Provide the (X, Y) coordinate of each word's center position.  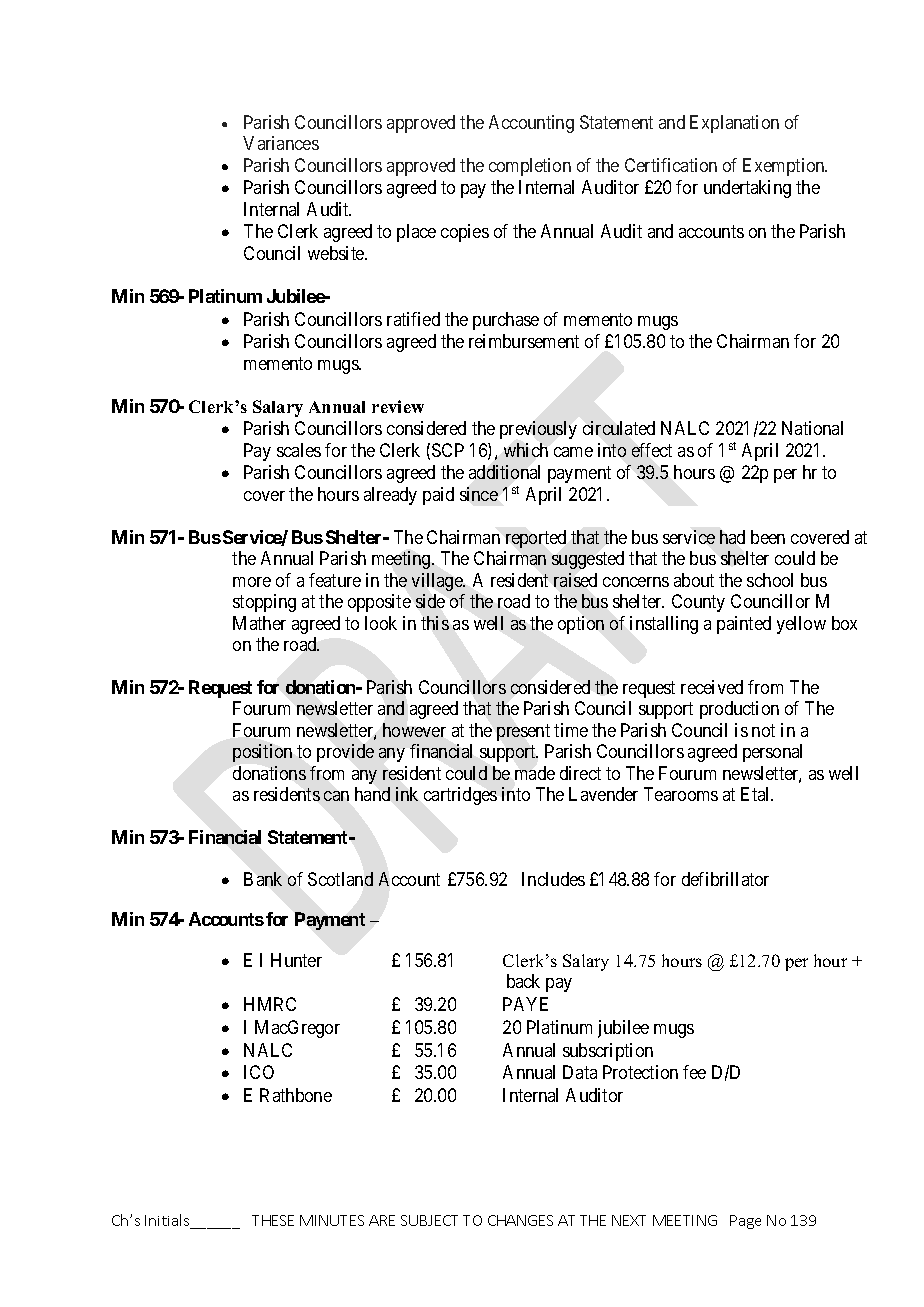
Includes (553, 879)
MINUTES (332, 1220)
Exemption (785, 167)
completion (530, 167)
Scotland (340, 879)
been (768, 537)
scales (299, 450)
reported (536, 539)
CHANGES (520, 1220)
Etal (757, 794)
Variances (281, 143)
